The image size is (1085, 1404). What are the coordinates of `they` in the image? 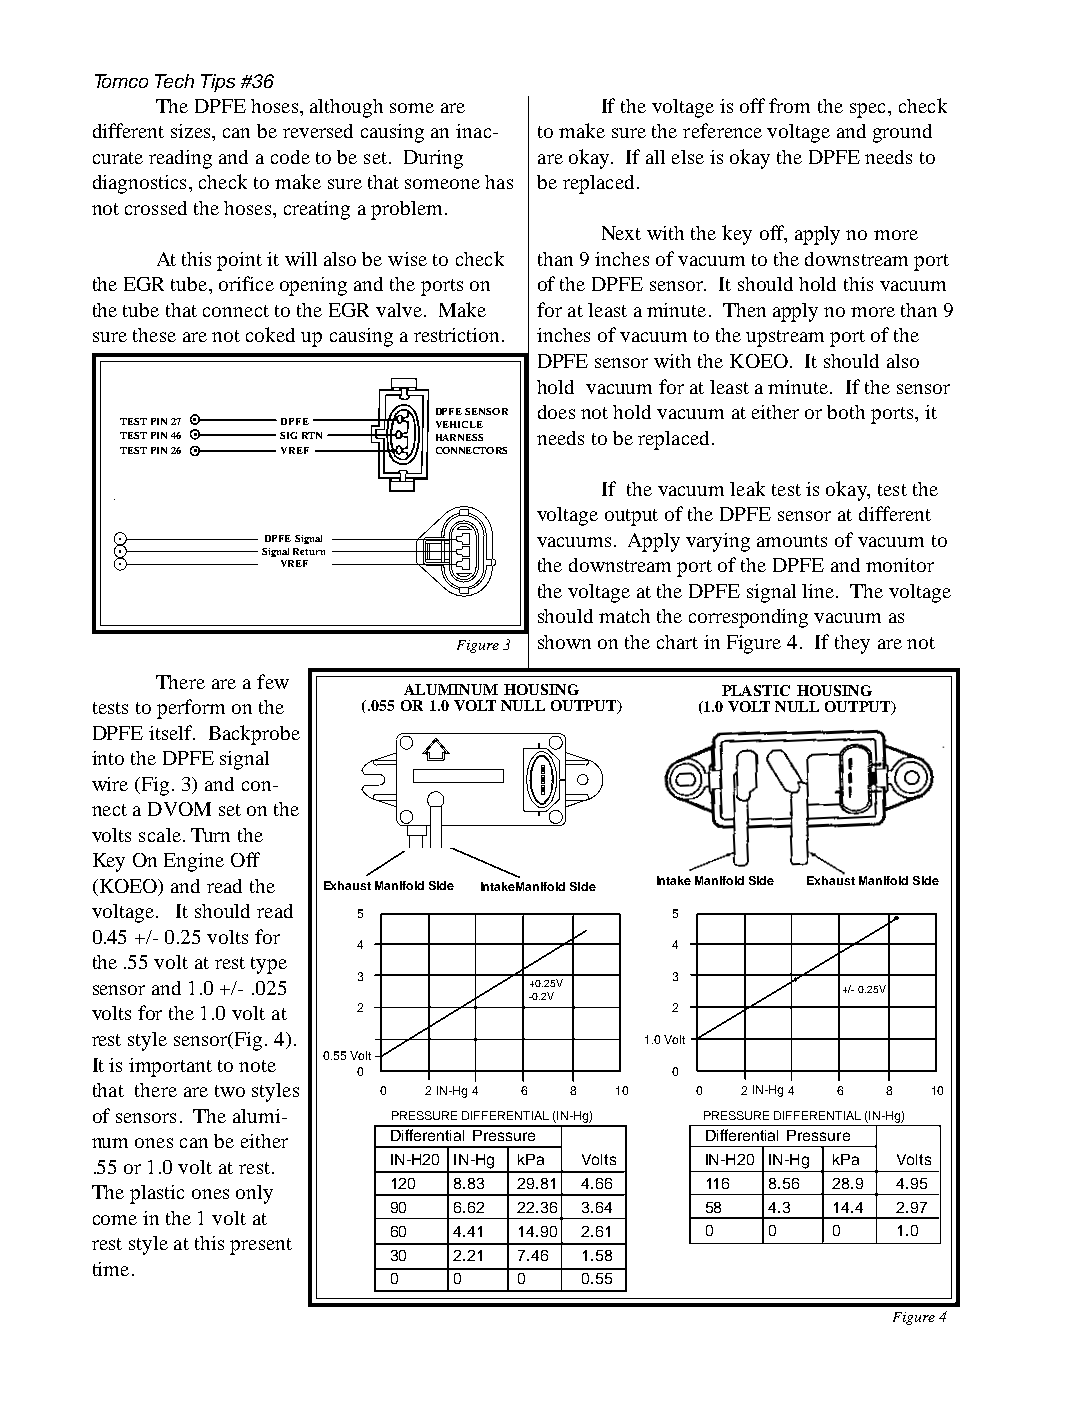 It's located at (852, 644).
